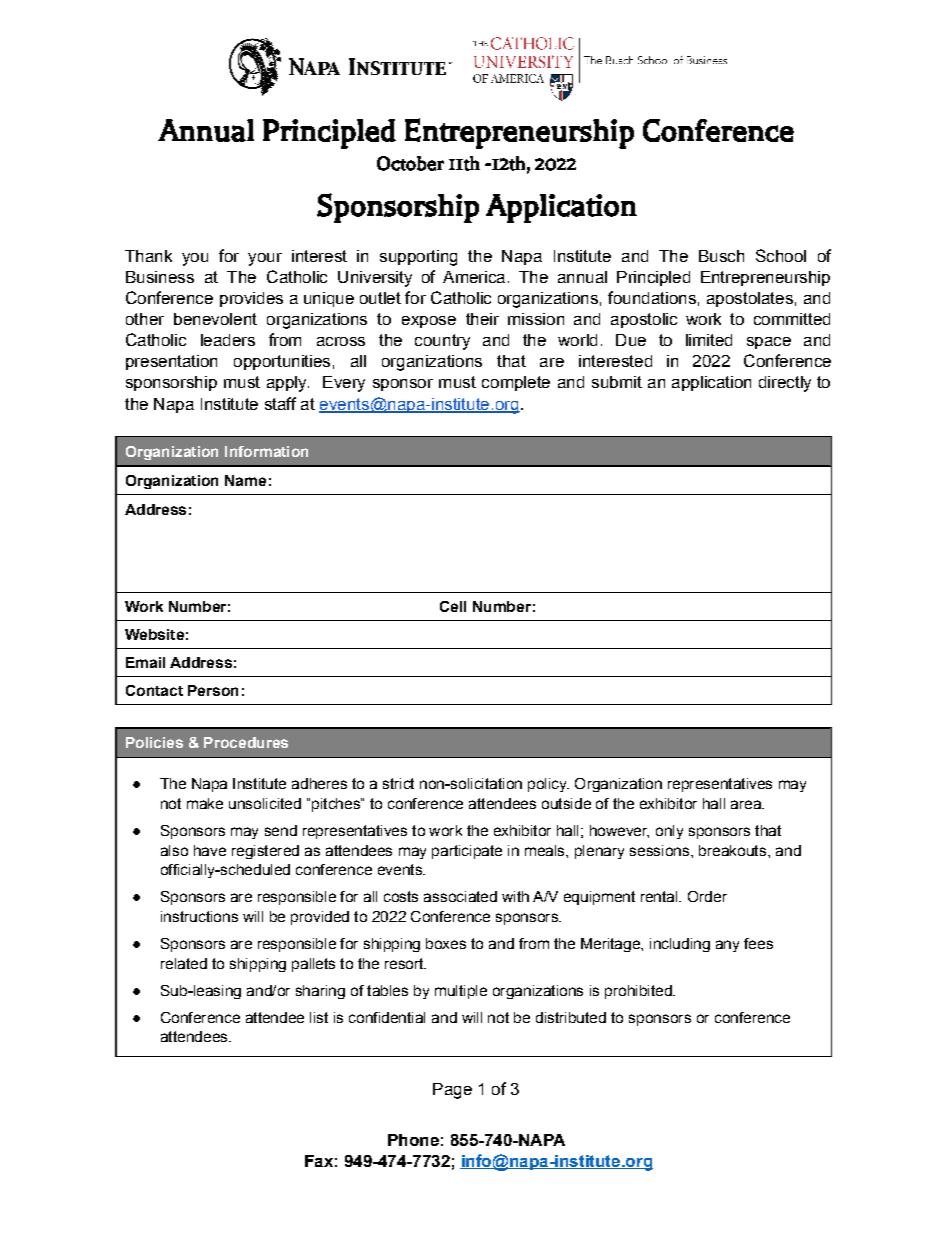  What do you see at coordinates (452, 1091) in the document?
I see `Page` at bounding box center [452, 1091].
